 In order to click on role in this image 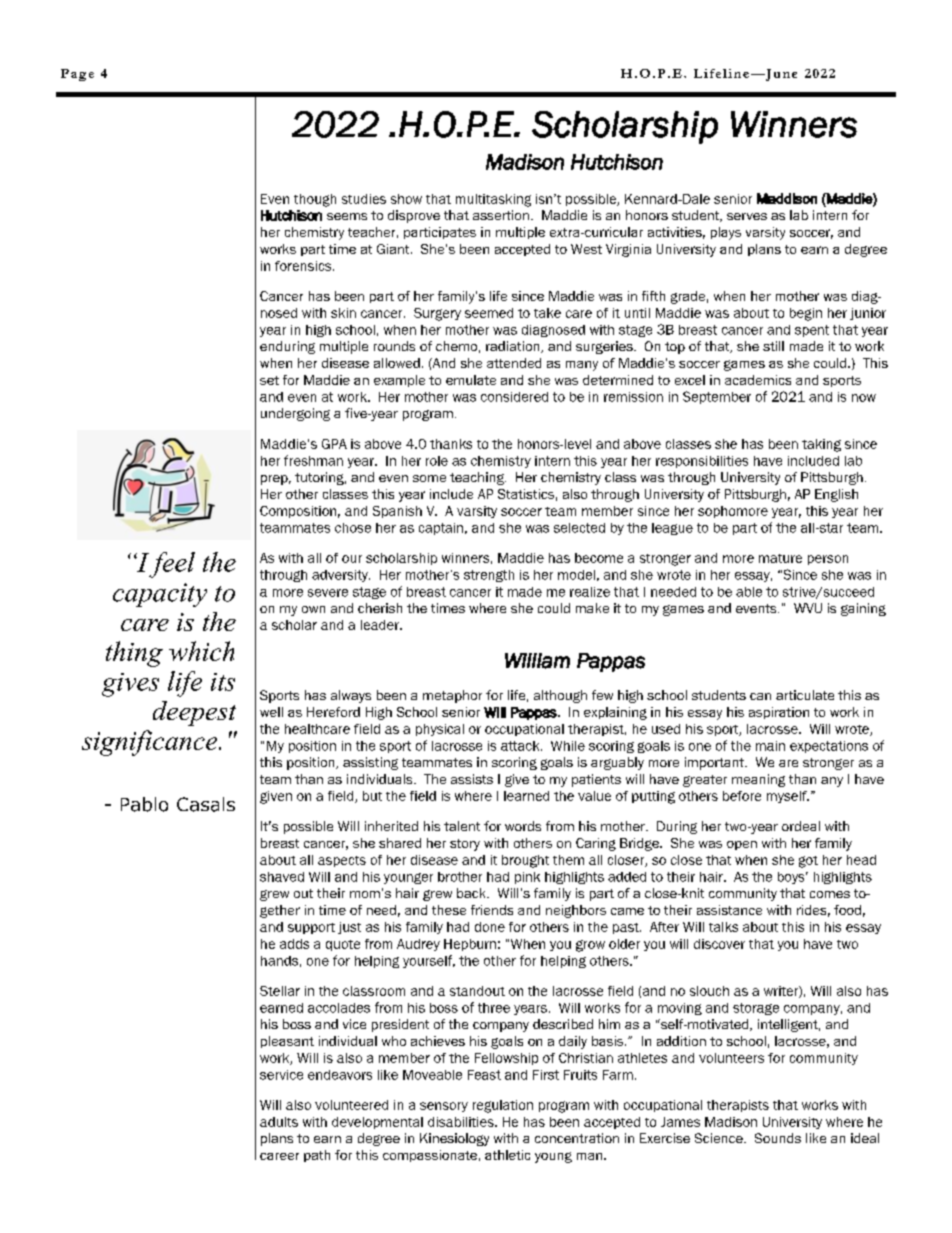, I will do `click(437, 461)`.
